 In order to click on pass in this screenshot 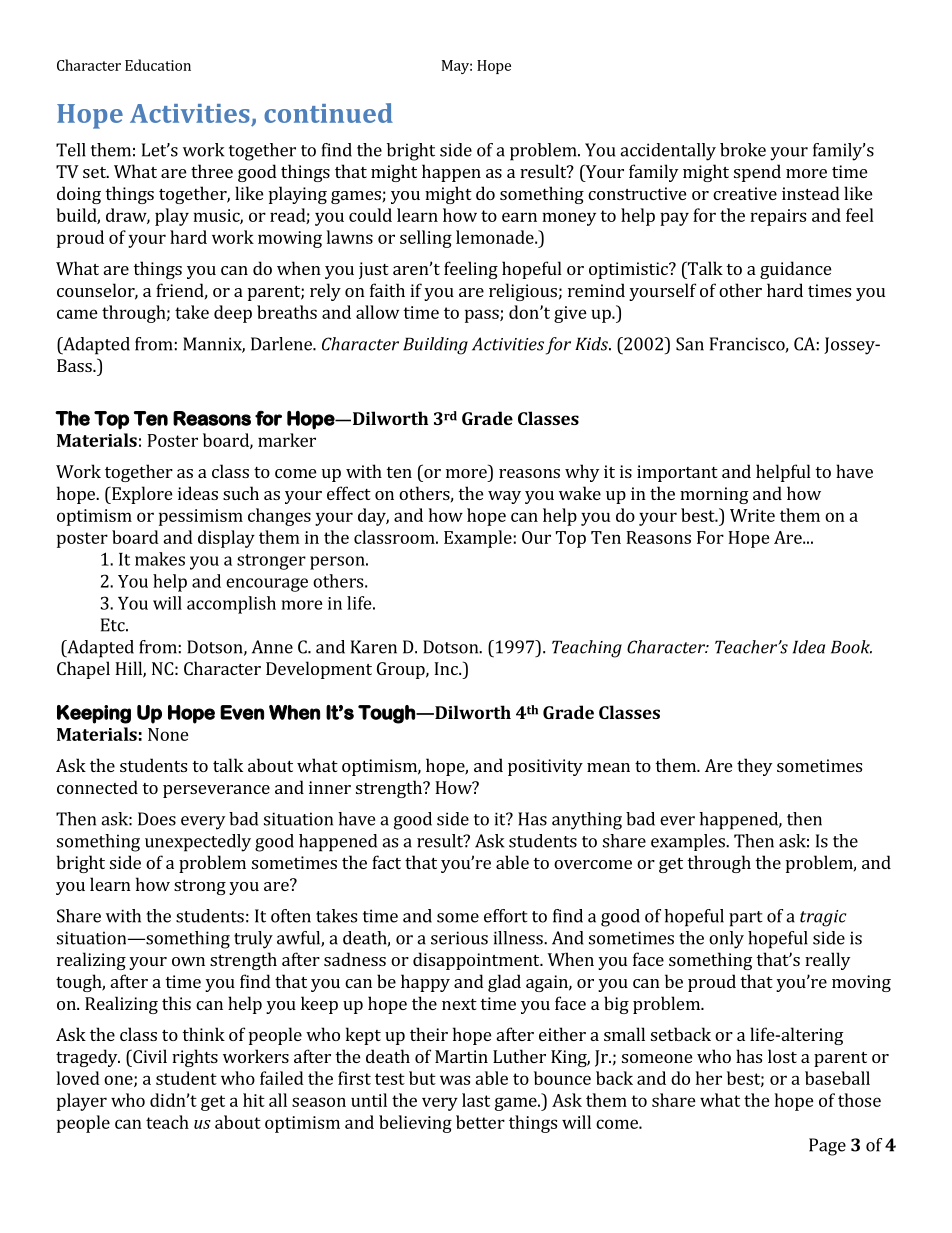, I will do `click(483, 316)`.
